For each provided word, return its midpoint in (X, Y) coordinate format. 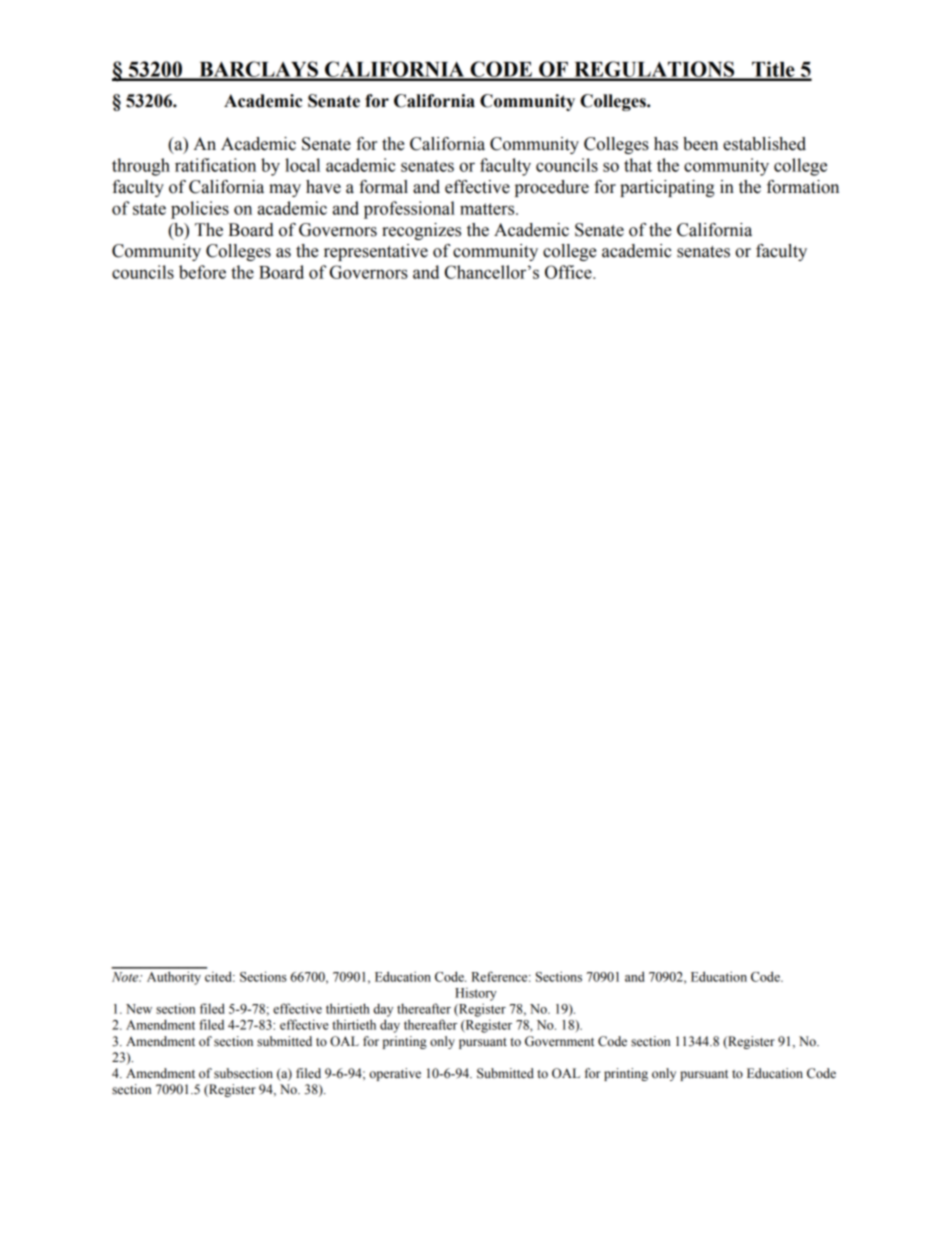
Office (569, 272)
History (476, 994)
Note (126, 977)
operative (395, 1074)
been (700, 144)
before (202, 272)
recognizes (421, 231)
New (139, 1009)
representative (376, 252)
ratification (215, 165)
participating (667, 188)
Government (559, 1041)
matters (488, 209)
